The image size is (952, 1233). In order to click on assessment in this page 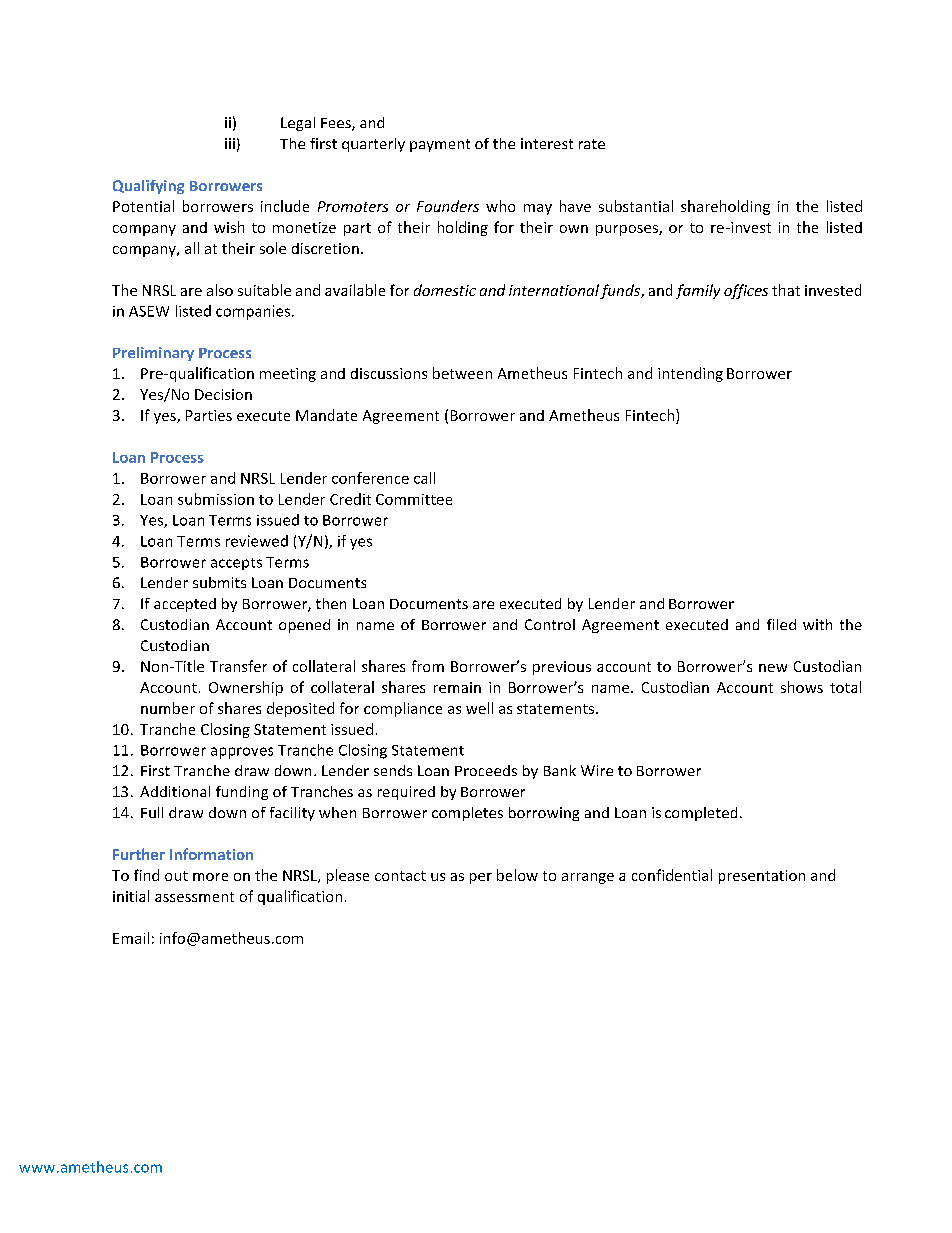, I will do `click(194, 897)`.
